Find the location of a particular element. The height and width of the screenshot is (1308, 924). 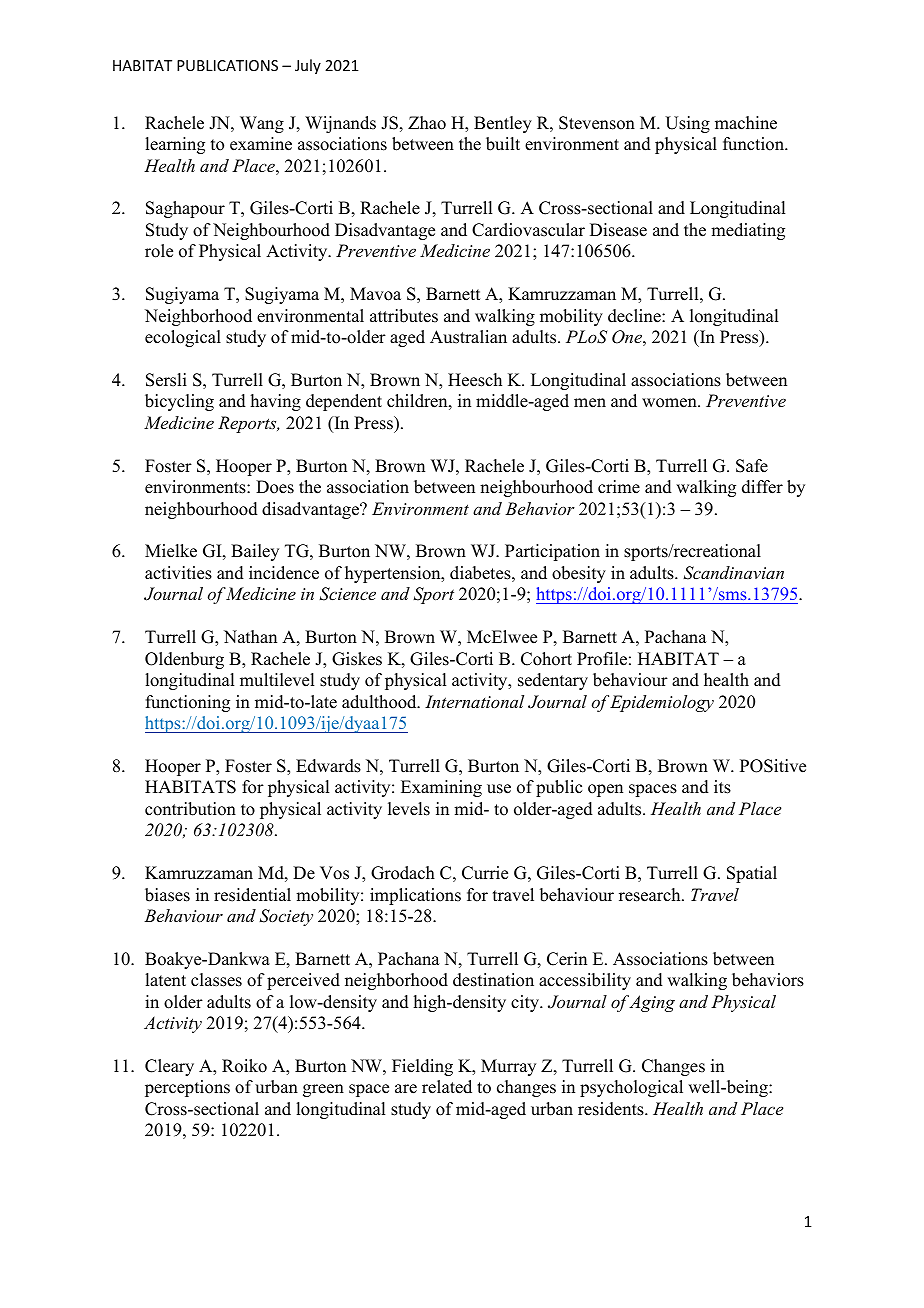

International is located at coordinates (474, 701).
